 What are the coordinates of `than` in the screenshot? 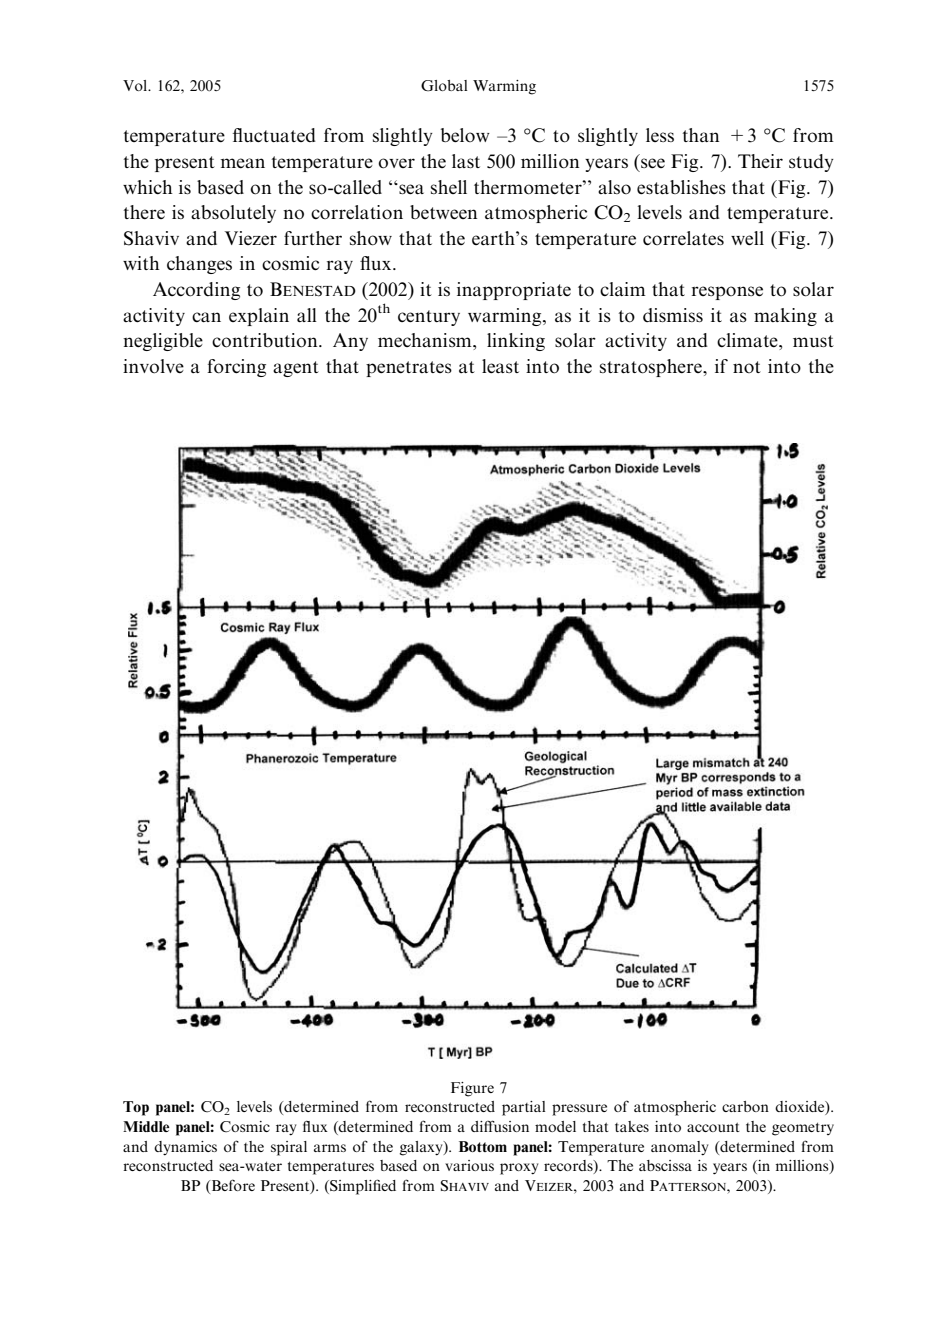 It's located at (701, 135).
